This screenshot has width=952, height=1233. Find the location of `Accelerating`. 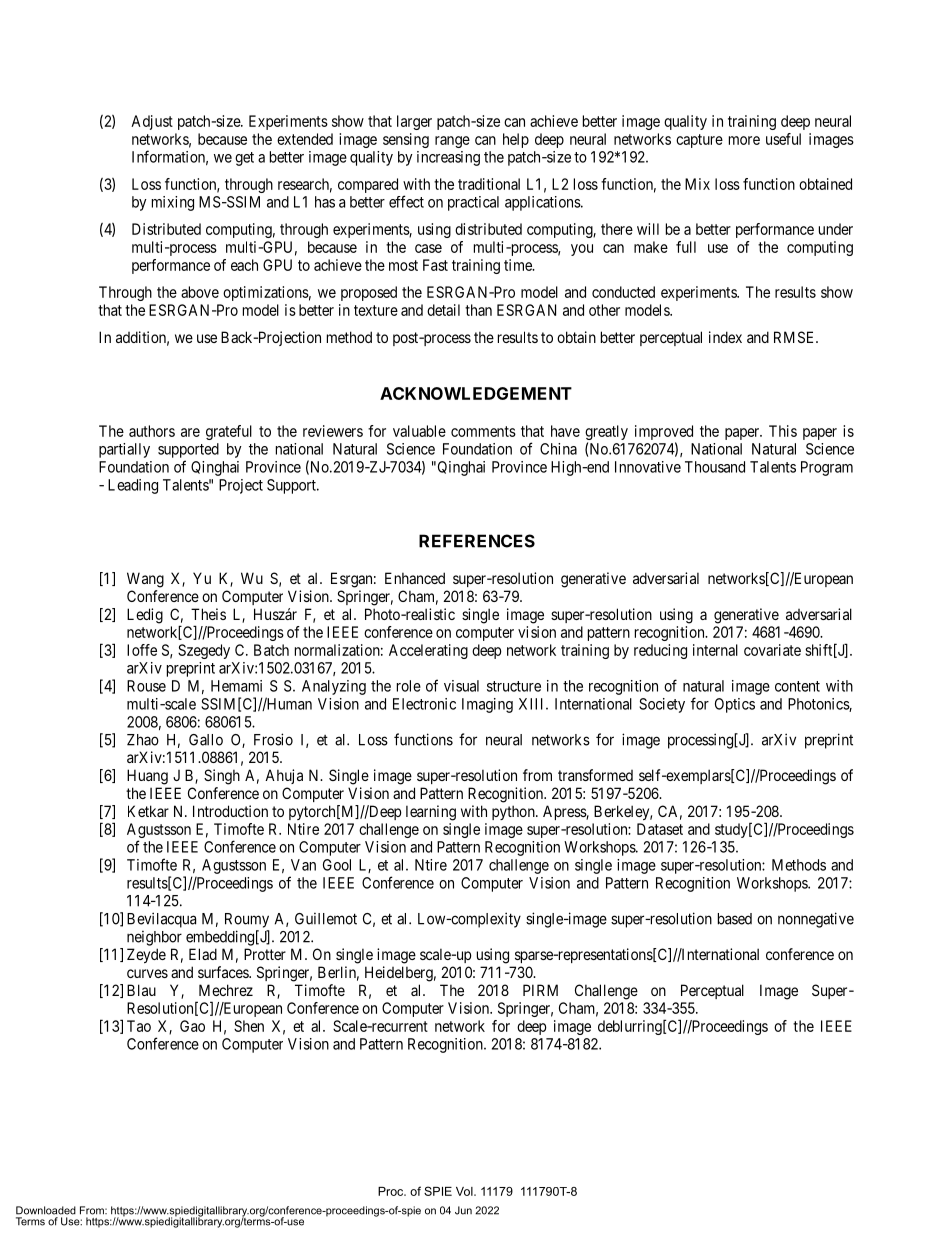

Accelerating is located at coordinates (428, 651).
